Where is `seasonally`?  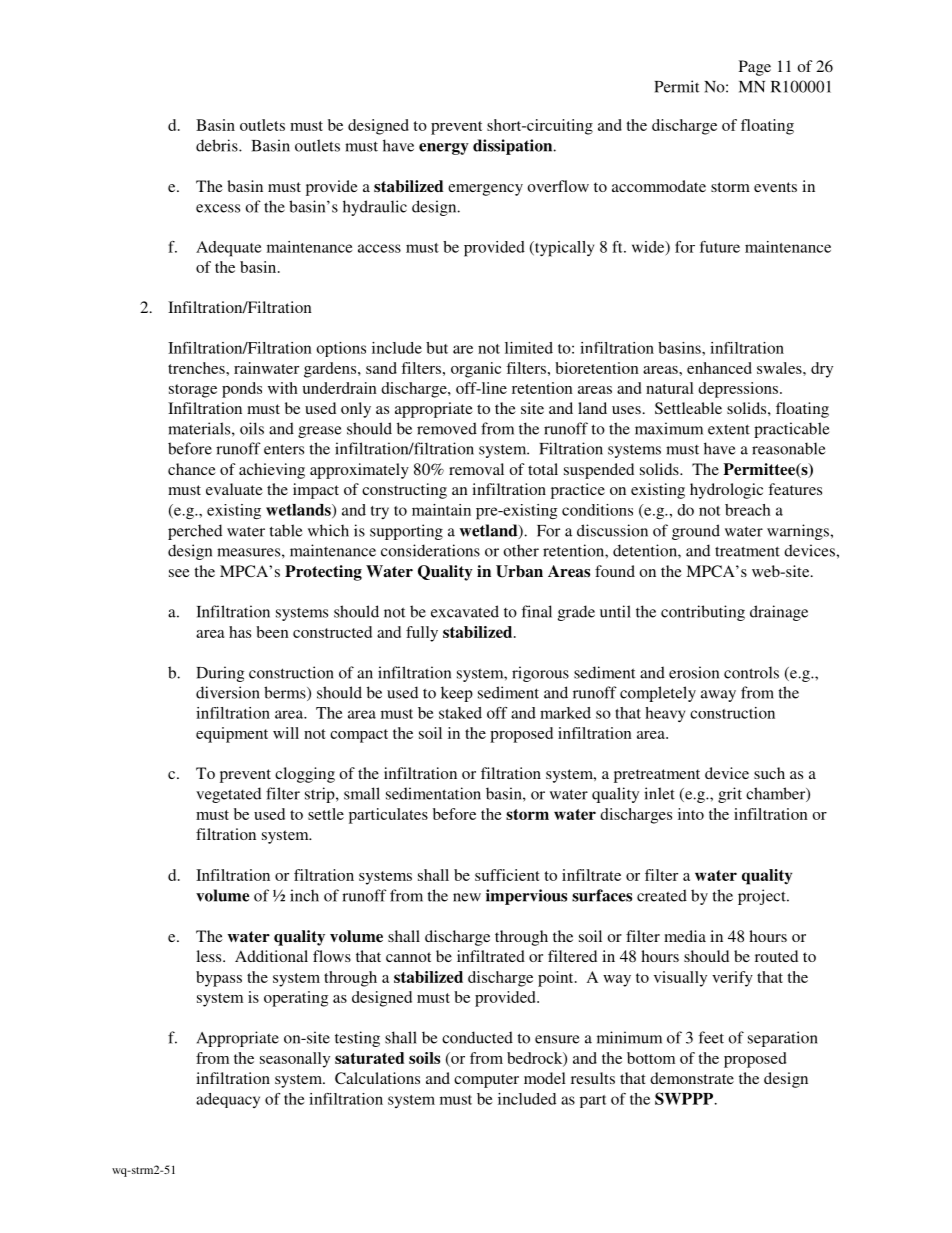
seasonally is located at coordinates (295, 1060).
